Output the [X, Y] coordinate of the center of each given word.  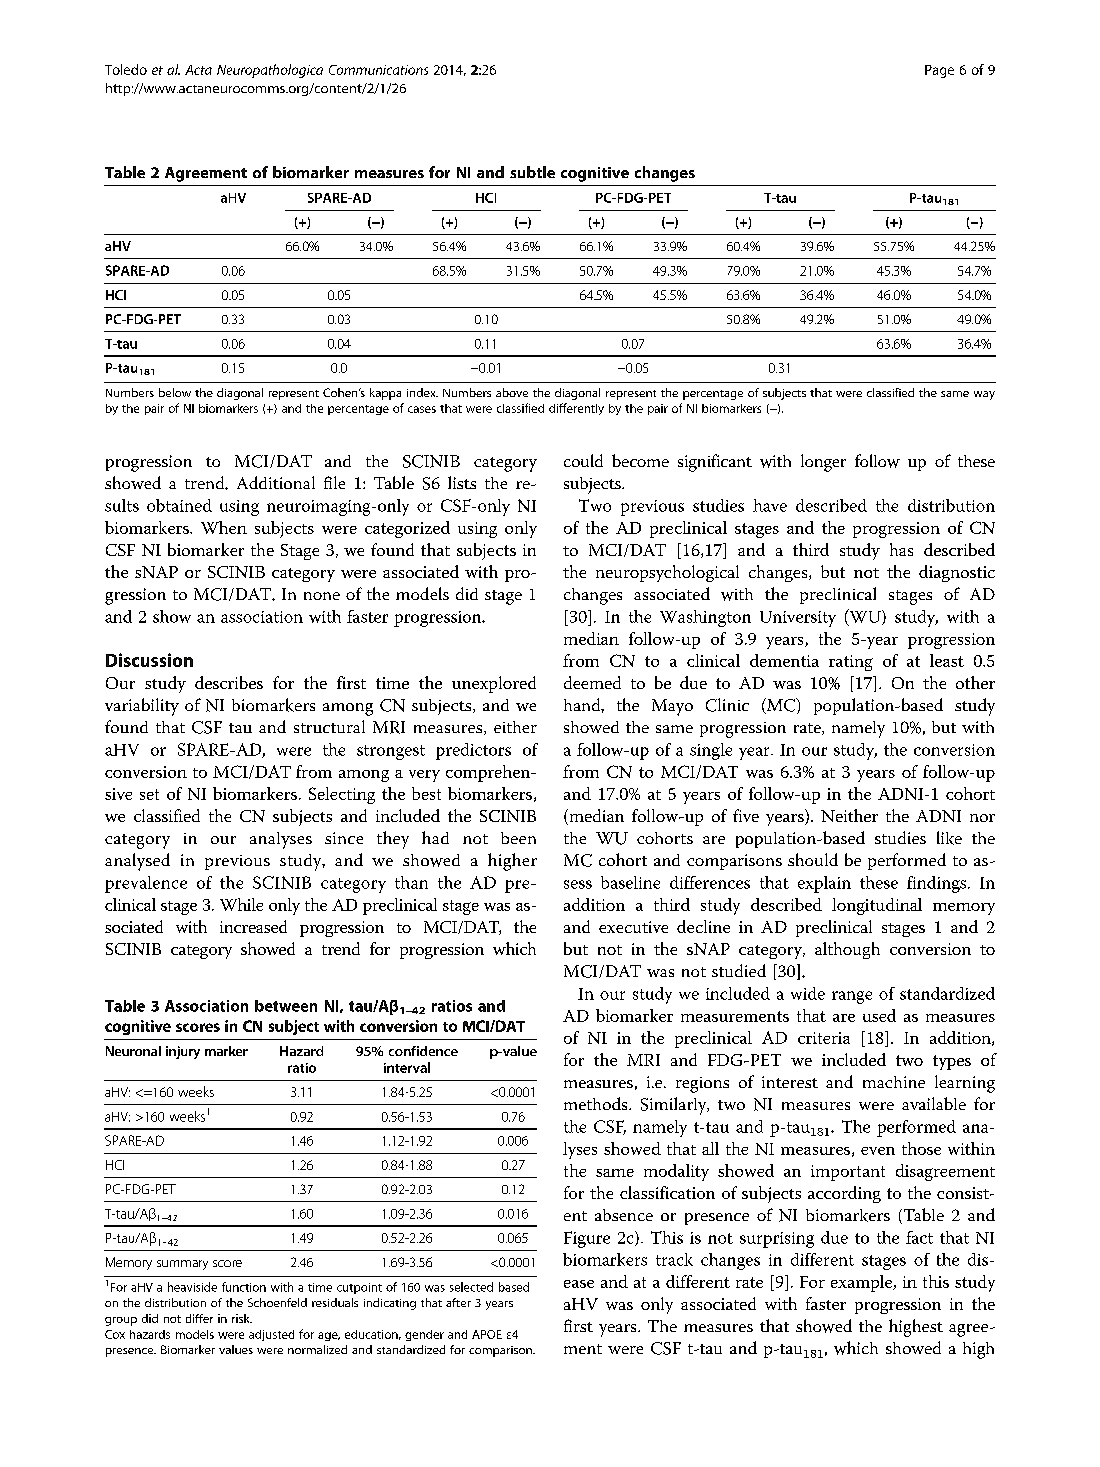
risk [242, 1318]
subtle [532, 172]
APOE [487, 1334]
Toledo [126, 69]
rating [851, 663]
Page [939, 71]
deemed [592, 682]
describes [229, 682]
